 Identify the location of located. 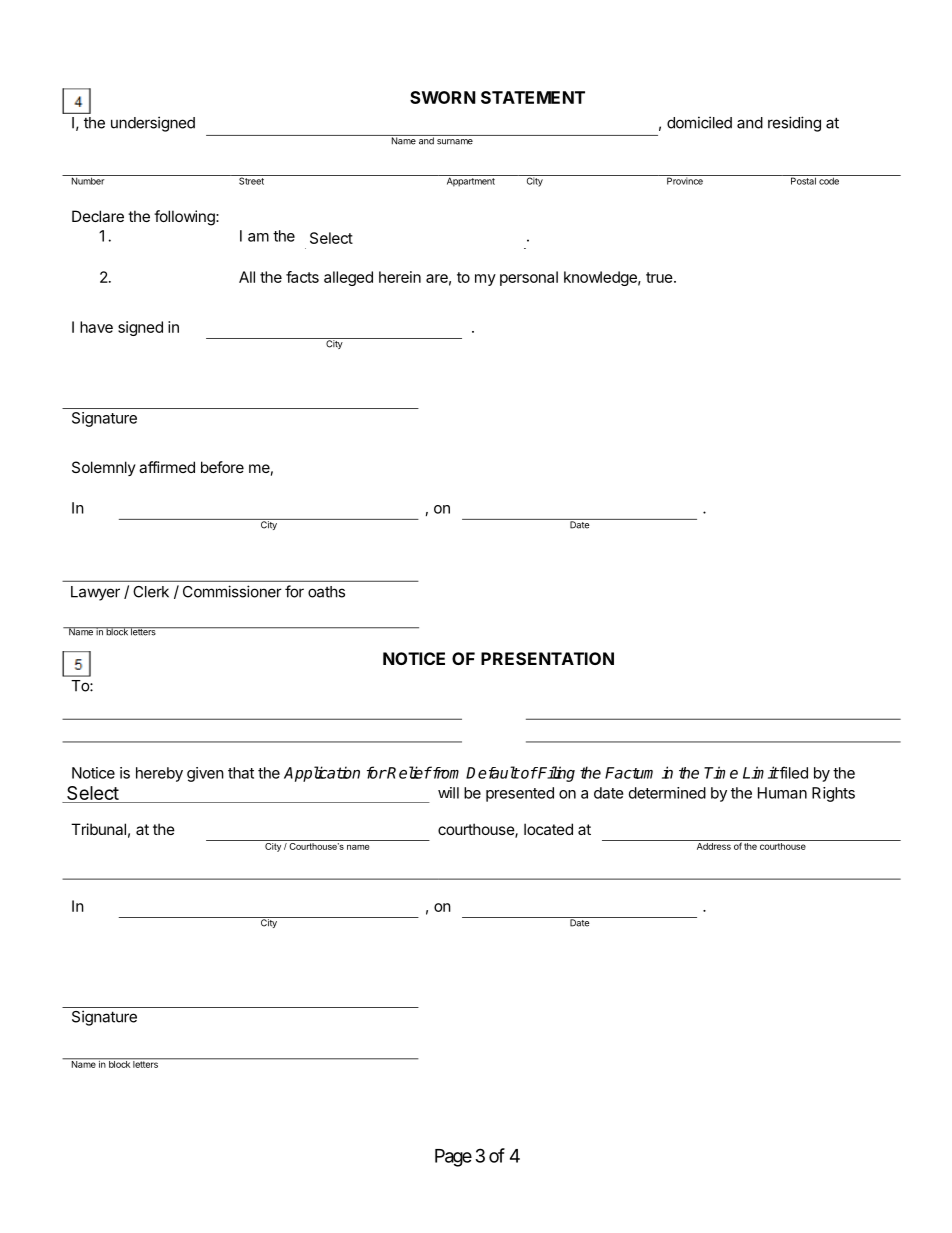
(548, 829).
